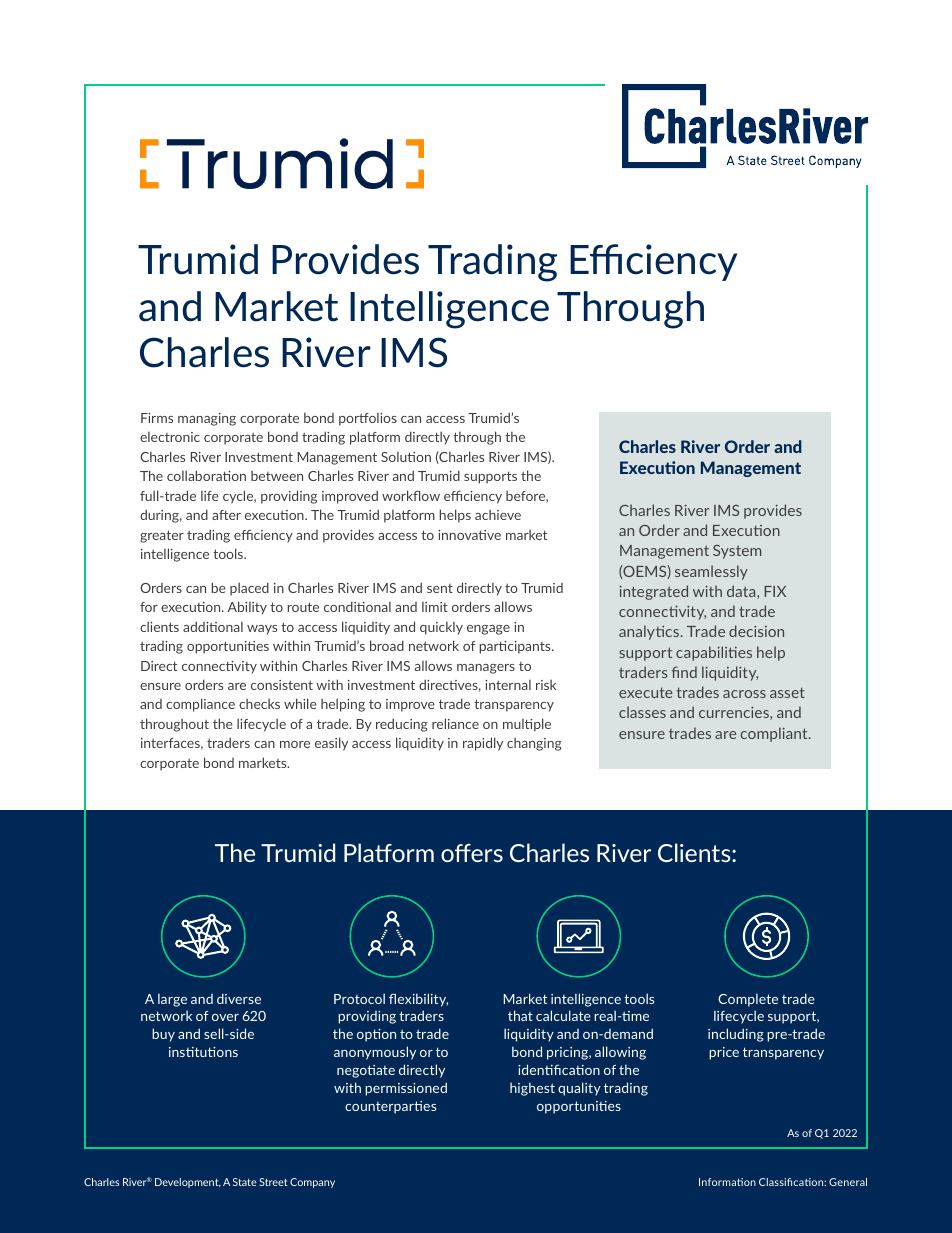 The height and width of the image is (1233, 952). Describe the element at coordinates (737, 552) in the image. I see `System` at that location.
